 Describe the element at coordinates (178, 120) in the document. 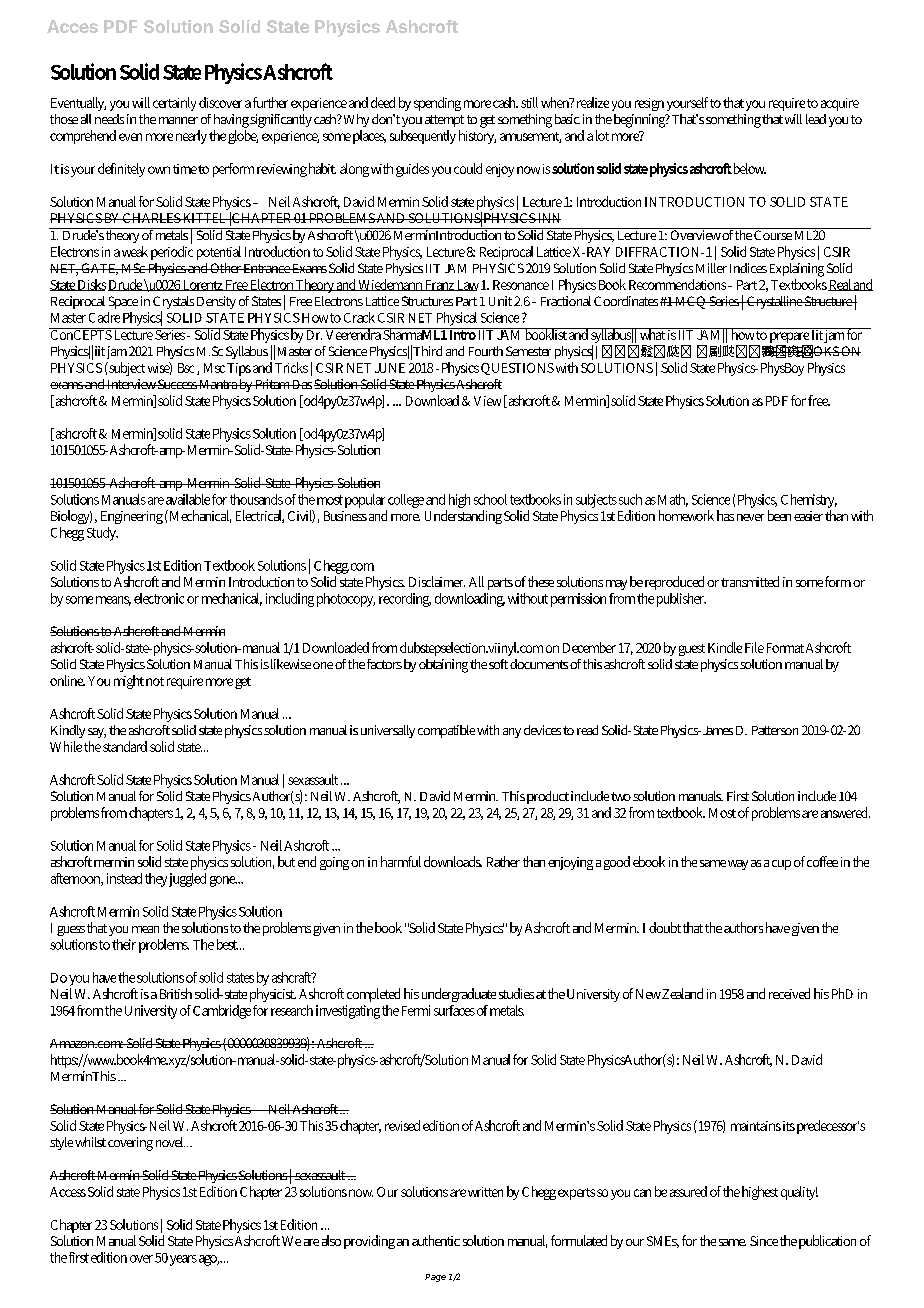

I see `manner` at that location.
